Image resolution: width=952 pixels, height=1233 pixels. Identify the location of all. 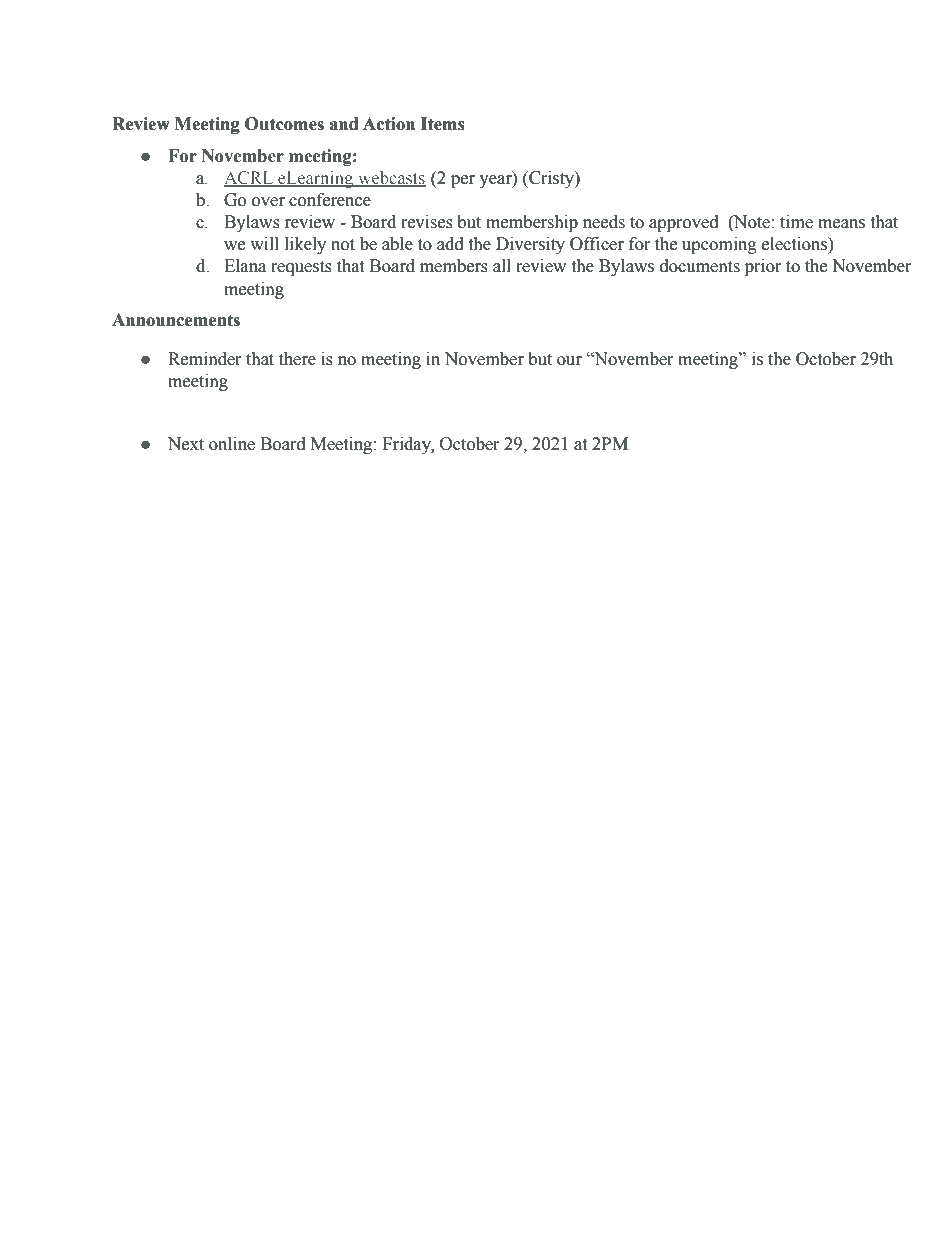
(502, 266).
